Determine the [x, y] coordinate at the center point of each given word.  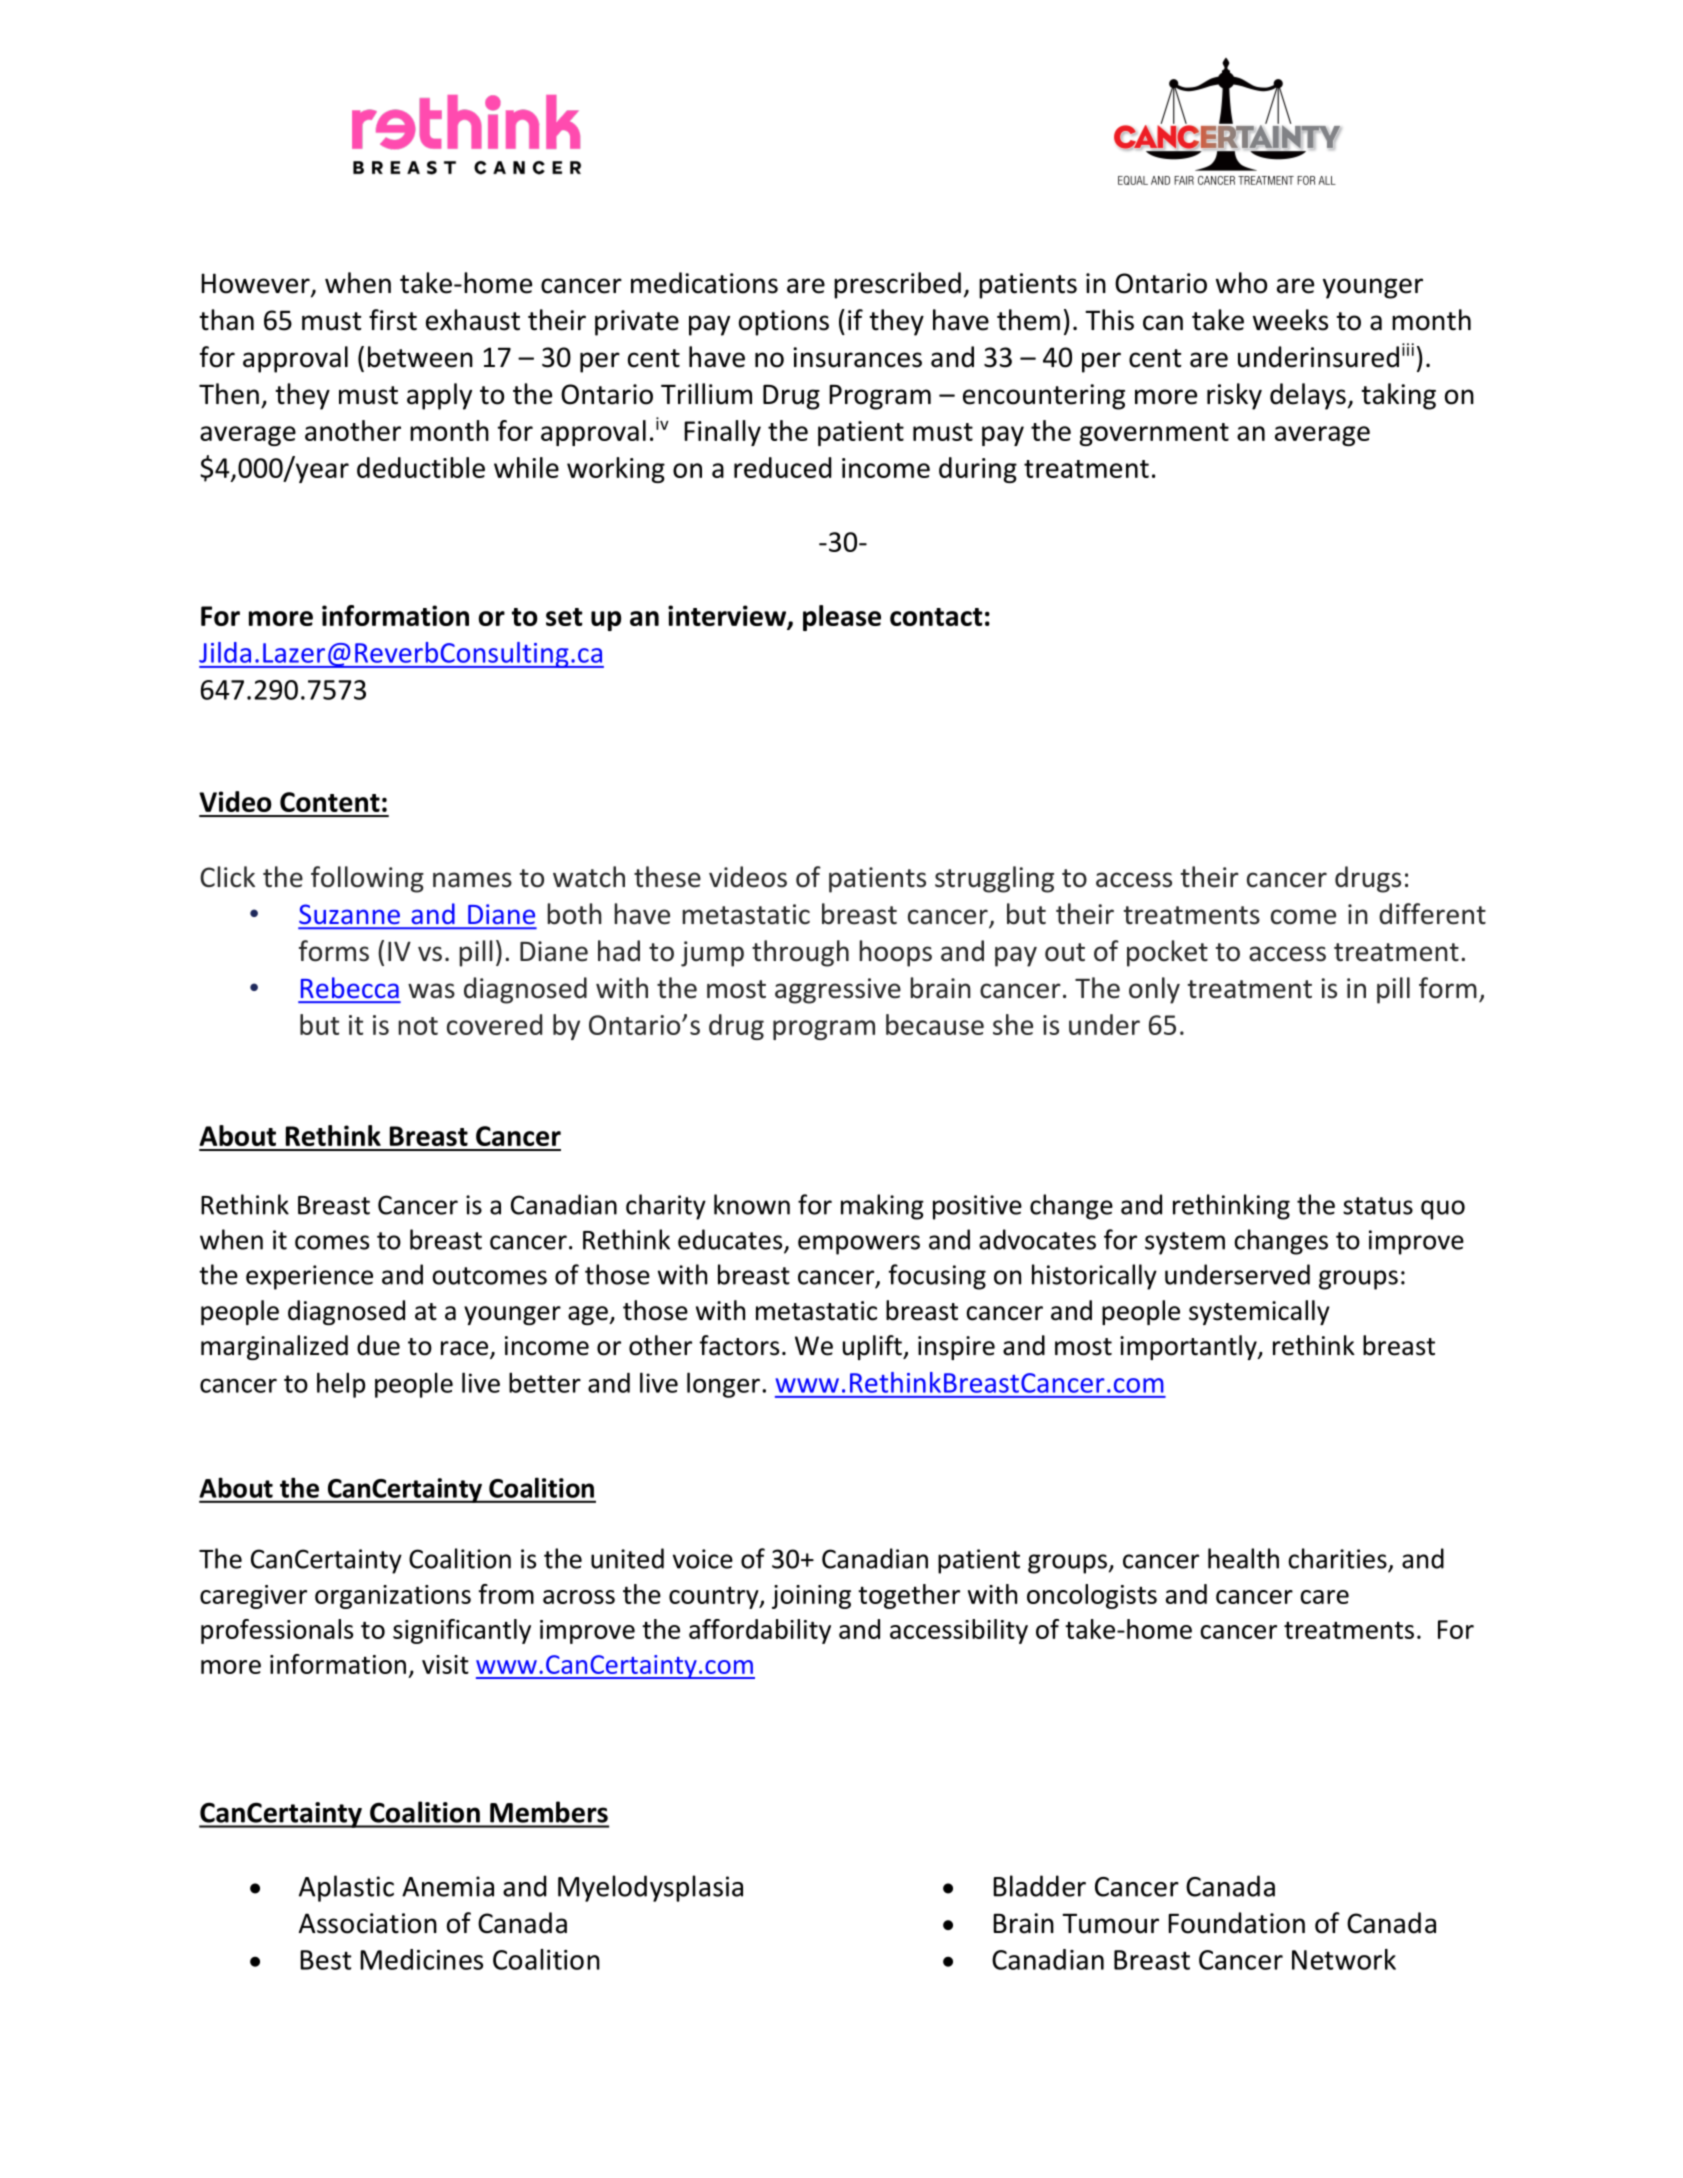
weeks [1290, 320]
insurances [857, 357]
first [393, 320]
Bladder [1039, 1886]
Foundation [1236, 1923]
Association [368, 1923]
